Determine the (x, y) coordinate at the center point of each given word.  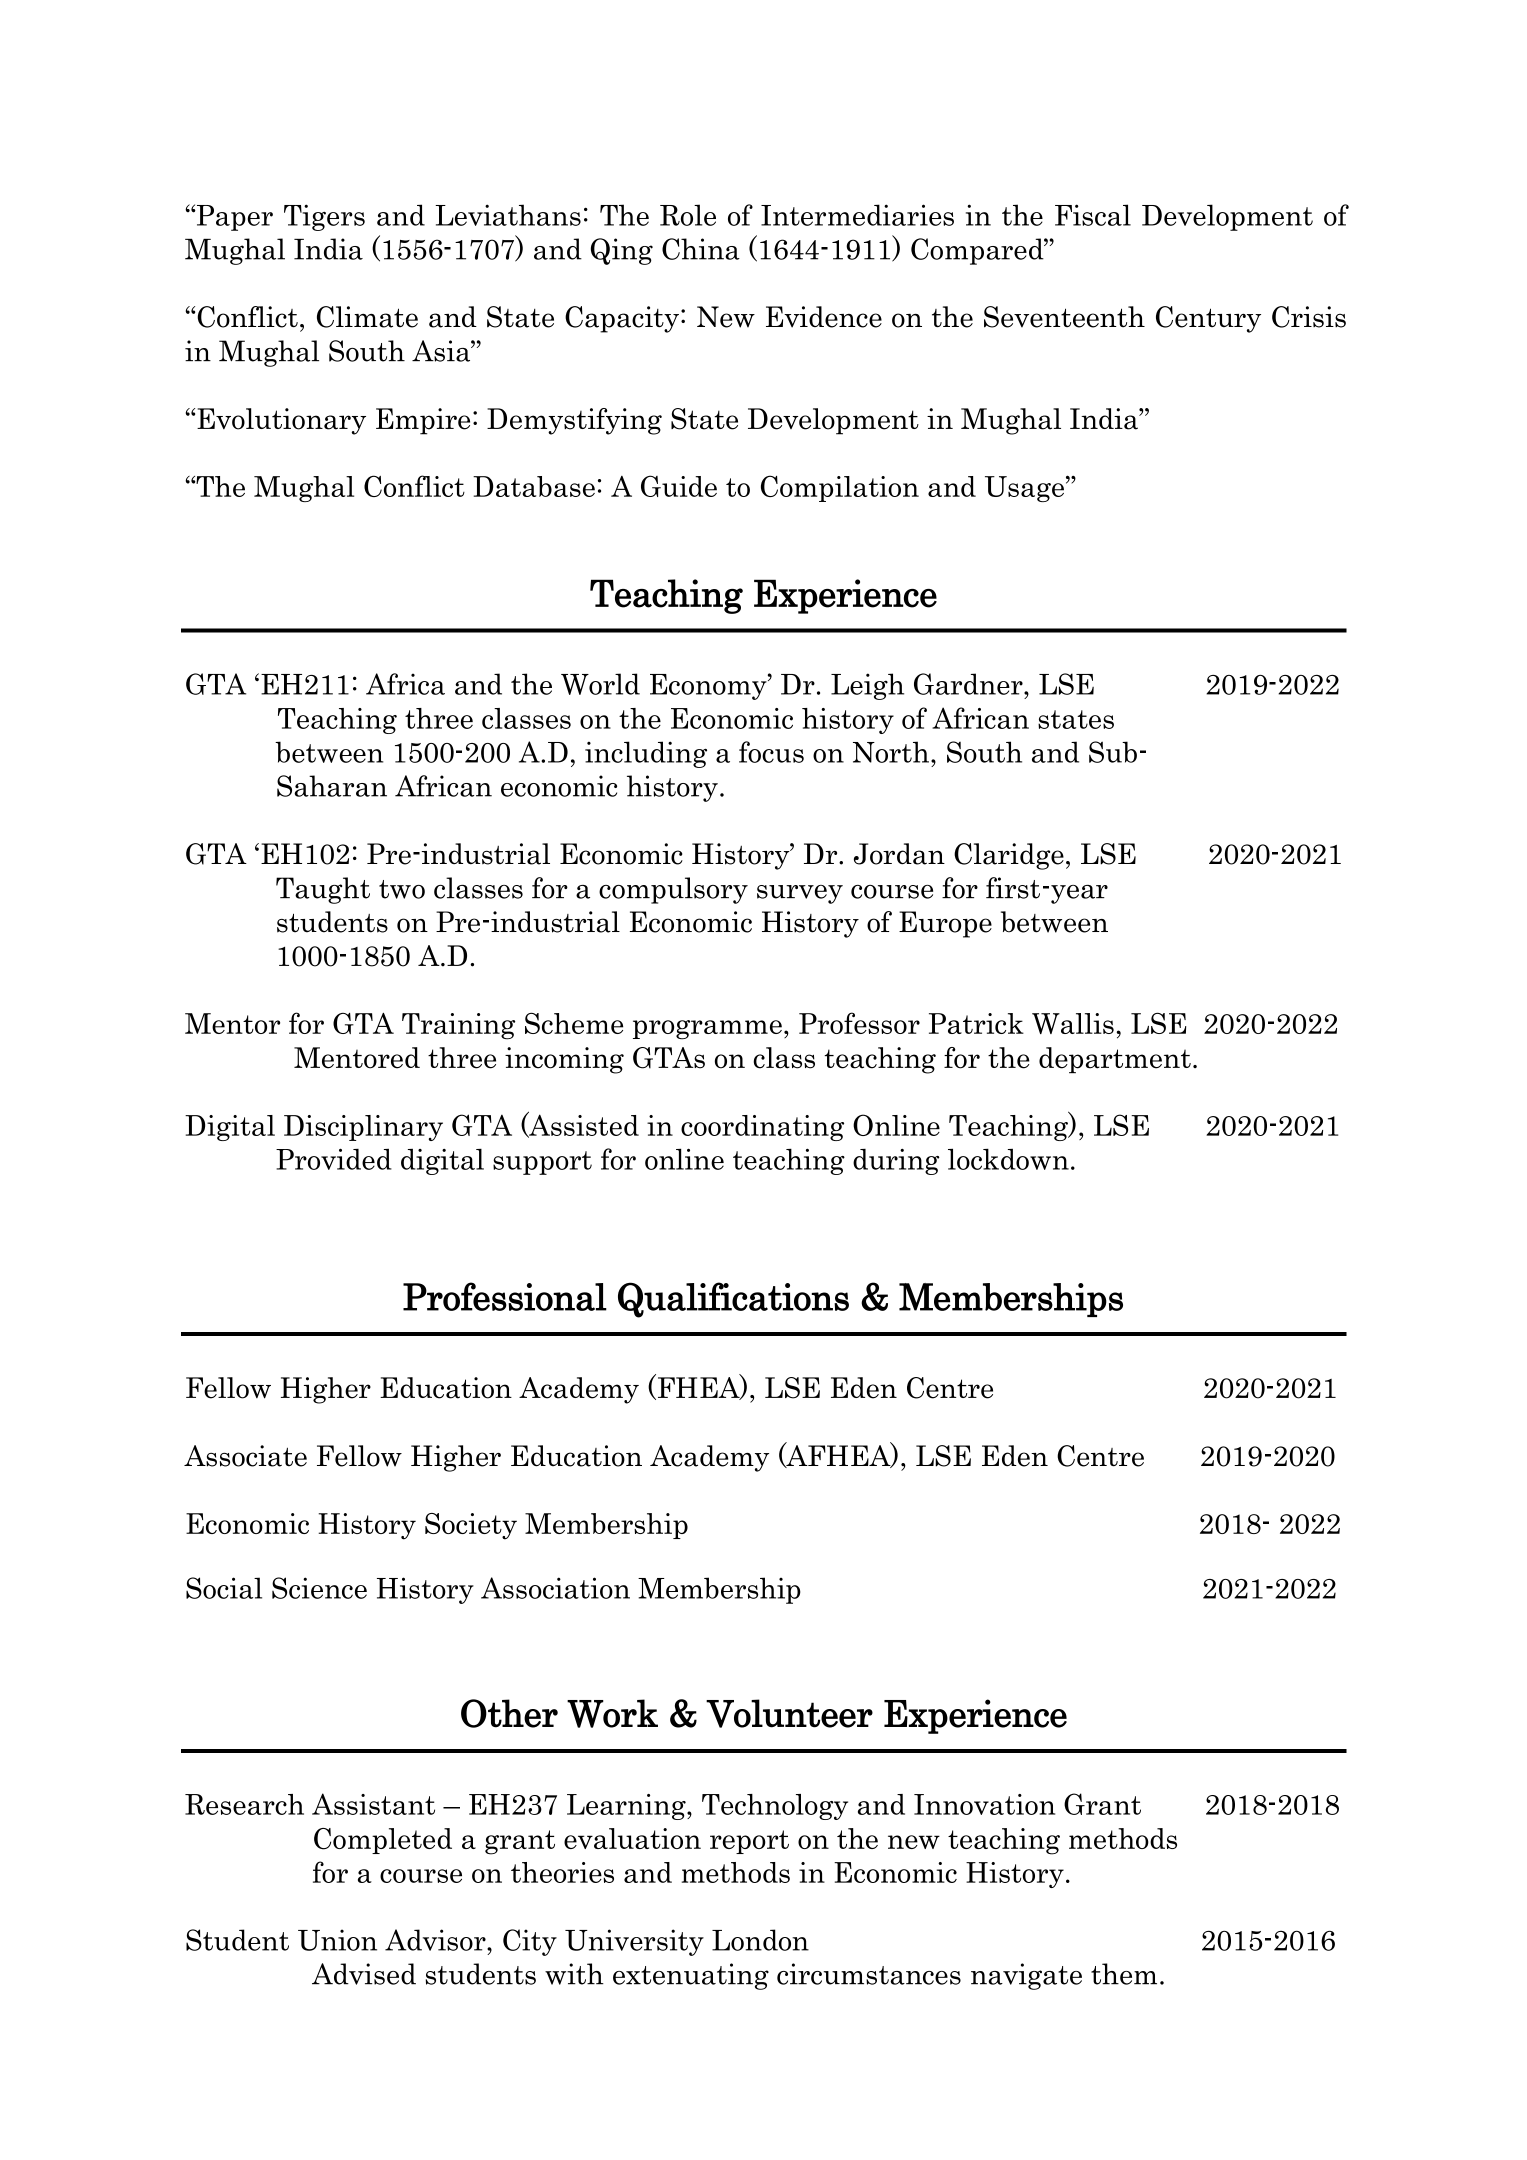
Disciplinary (363, 1128)
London (760, 1940)
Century (1208, 319)
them (1124, 1974)
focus (771, 752)
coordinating (762, 1128)
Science (319, 1588)
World (600, 684)
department (1115, 1060)
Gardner (969, 684)
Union (337, 1940)
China (701, 249)
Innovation (984, 1804)
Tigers (324, 217)
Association (555, 1588)
